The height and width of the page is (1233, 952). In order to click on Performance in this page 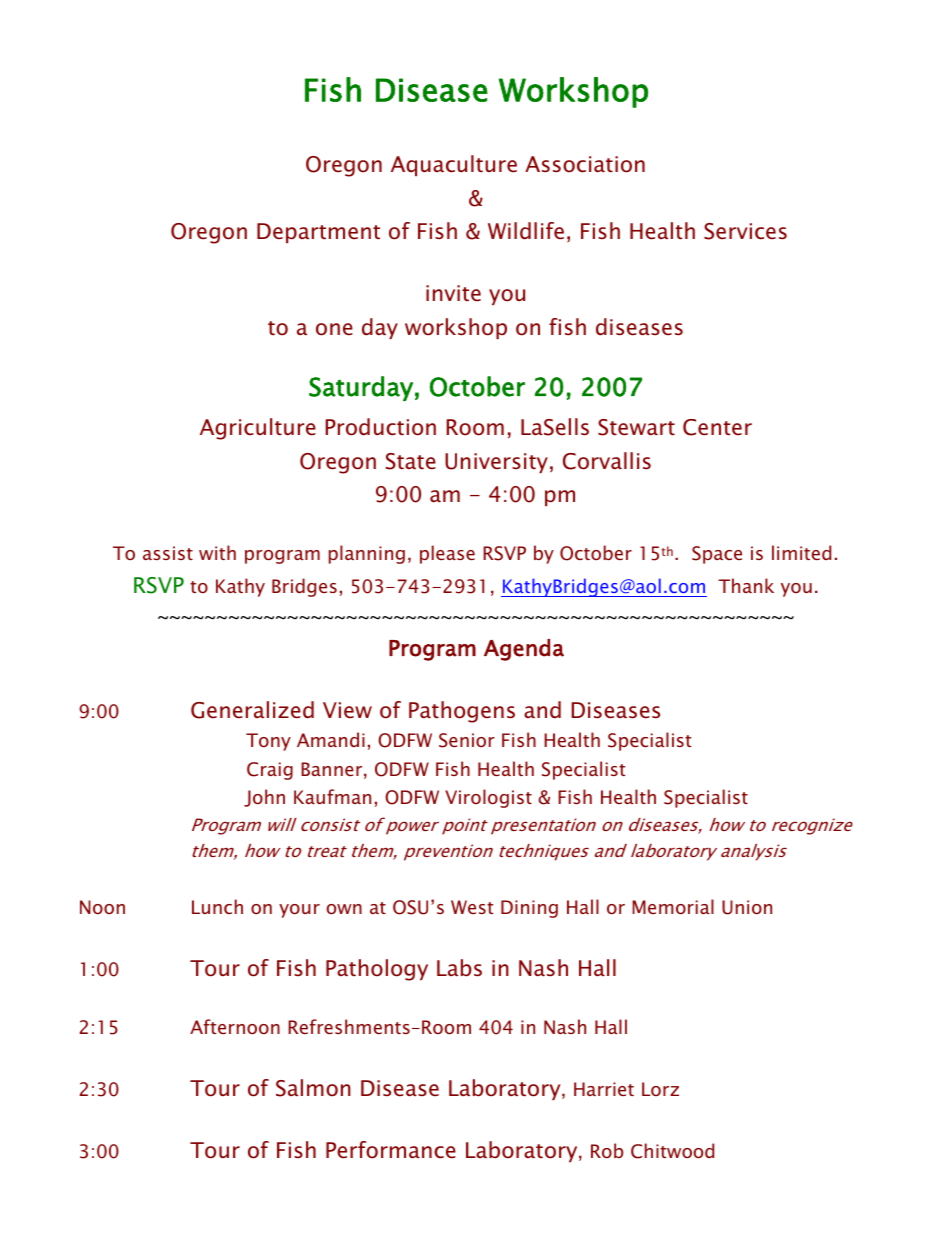, I will do `click(391, 1150)`.
